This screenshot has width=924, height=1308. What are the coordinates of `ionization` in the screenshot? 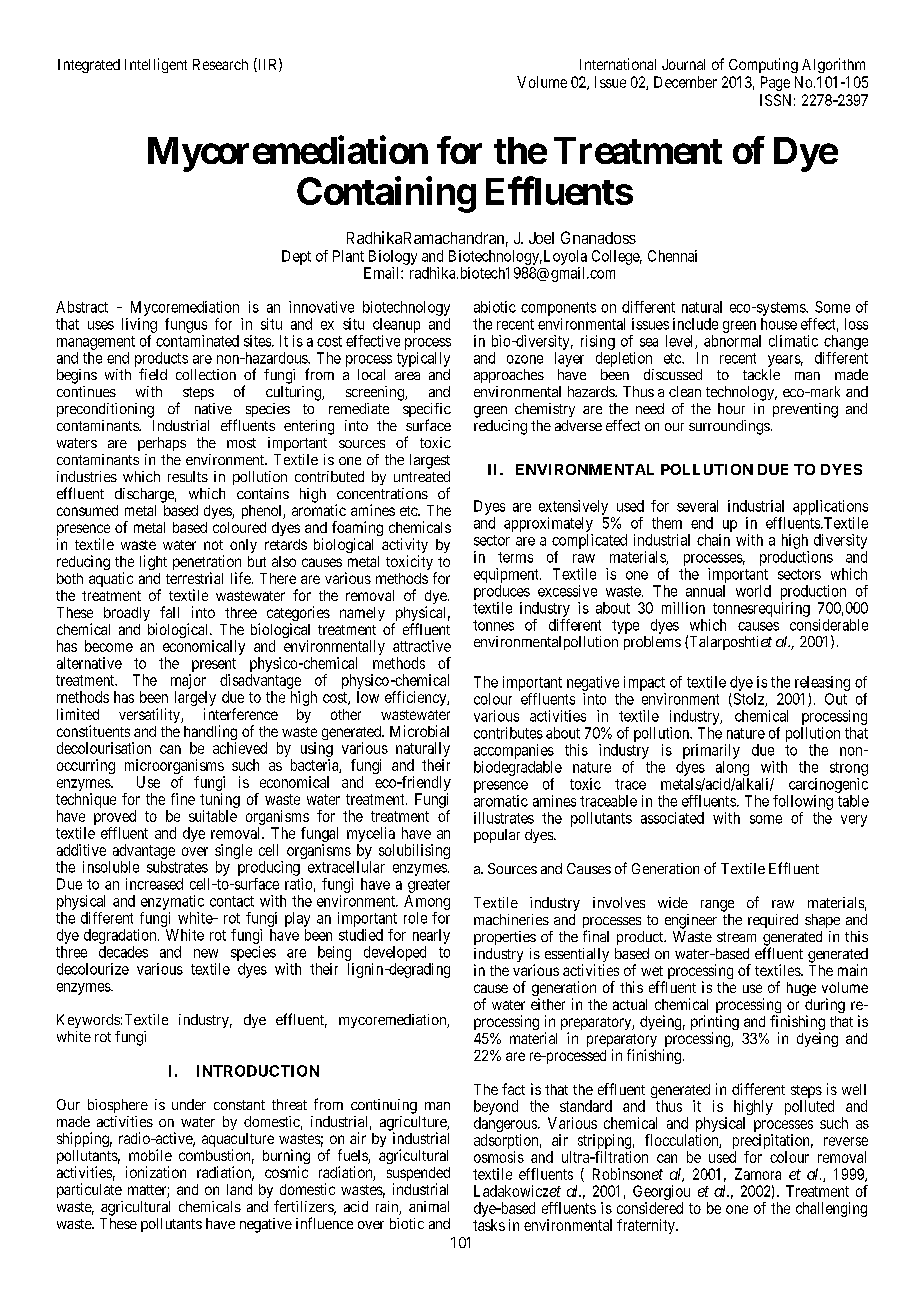 It's located at (156, 1172).
